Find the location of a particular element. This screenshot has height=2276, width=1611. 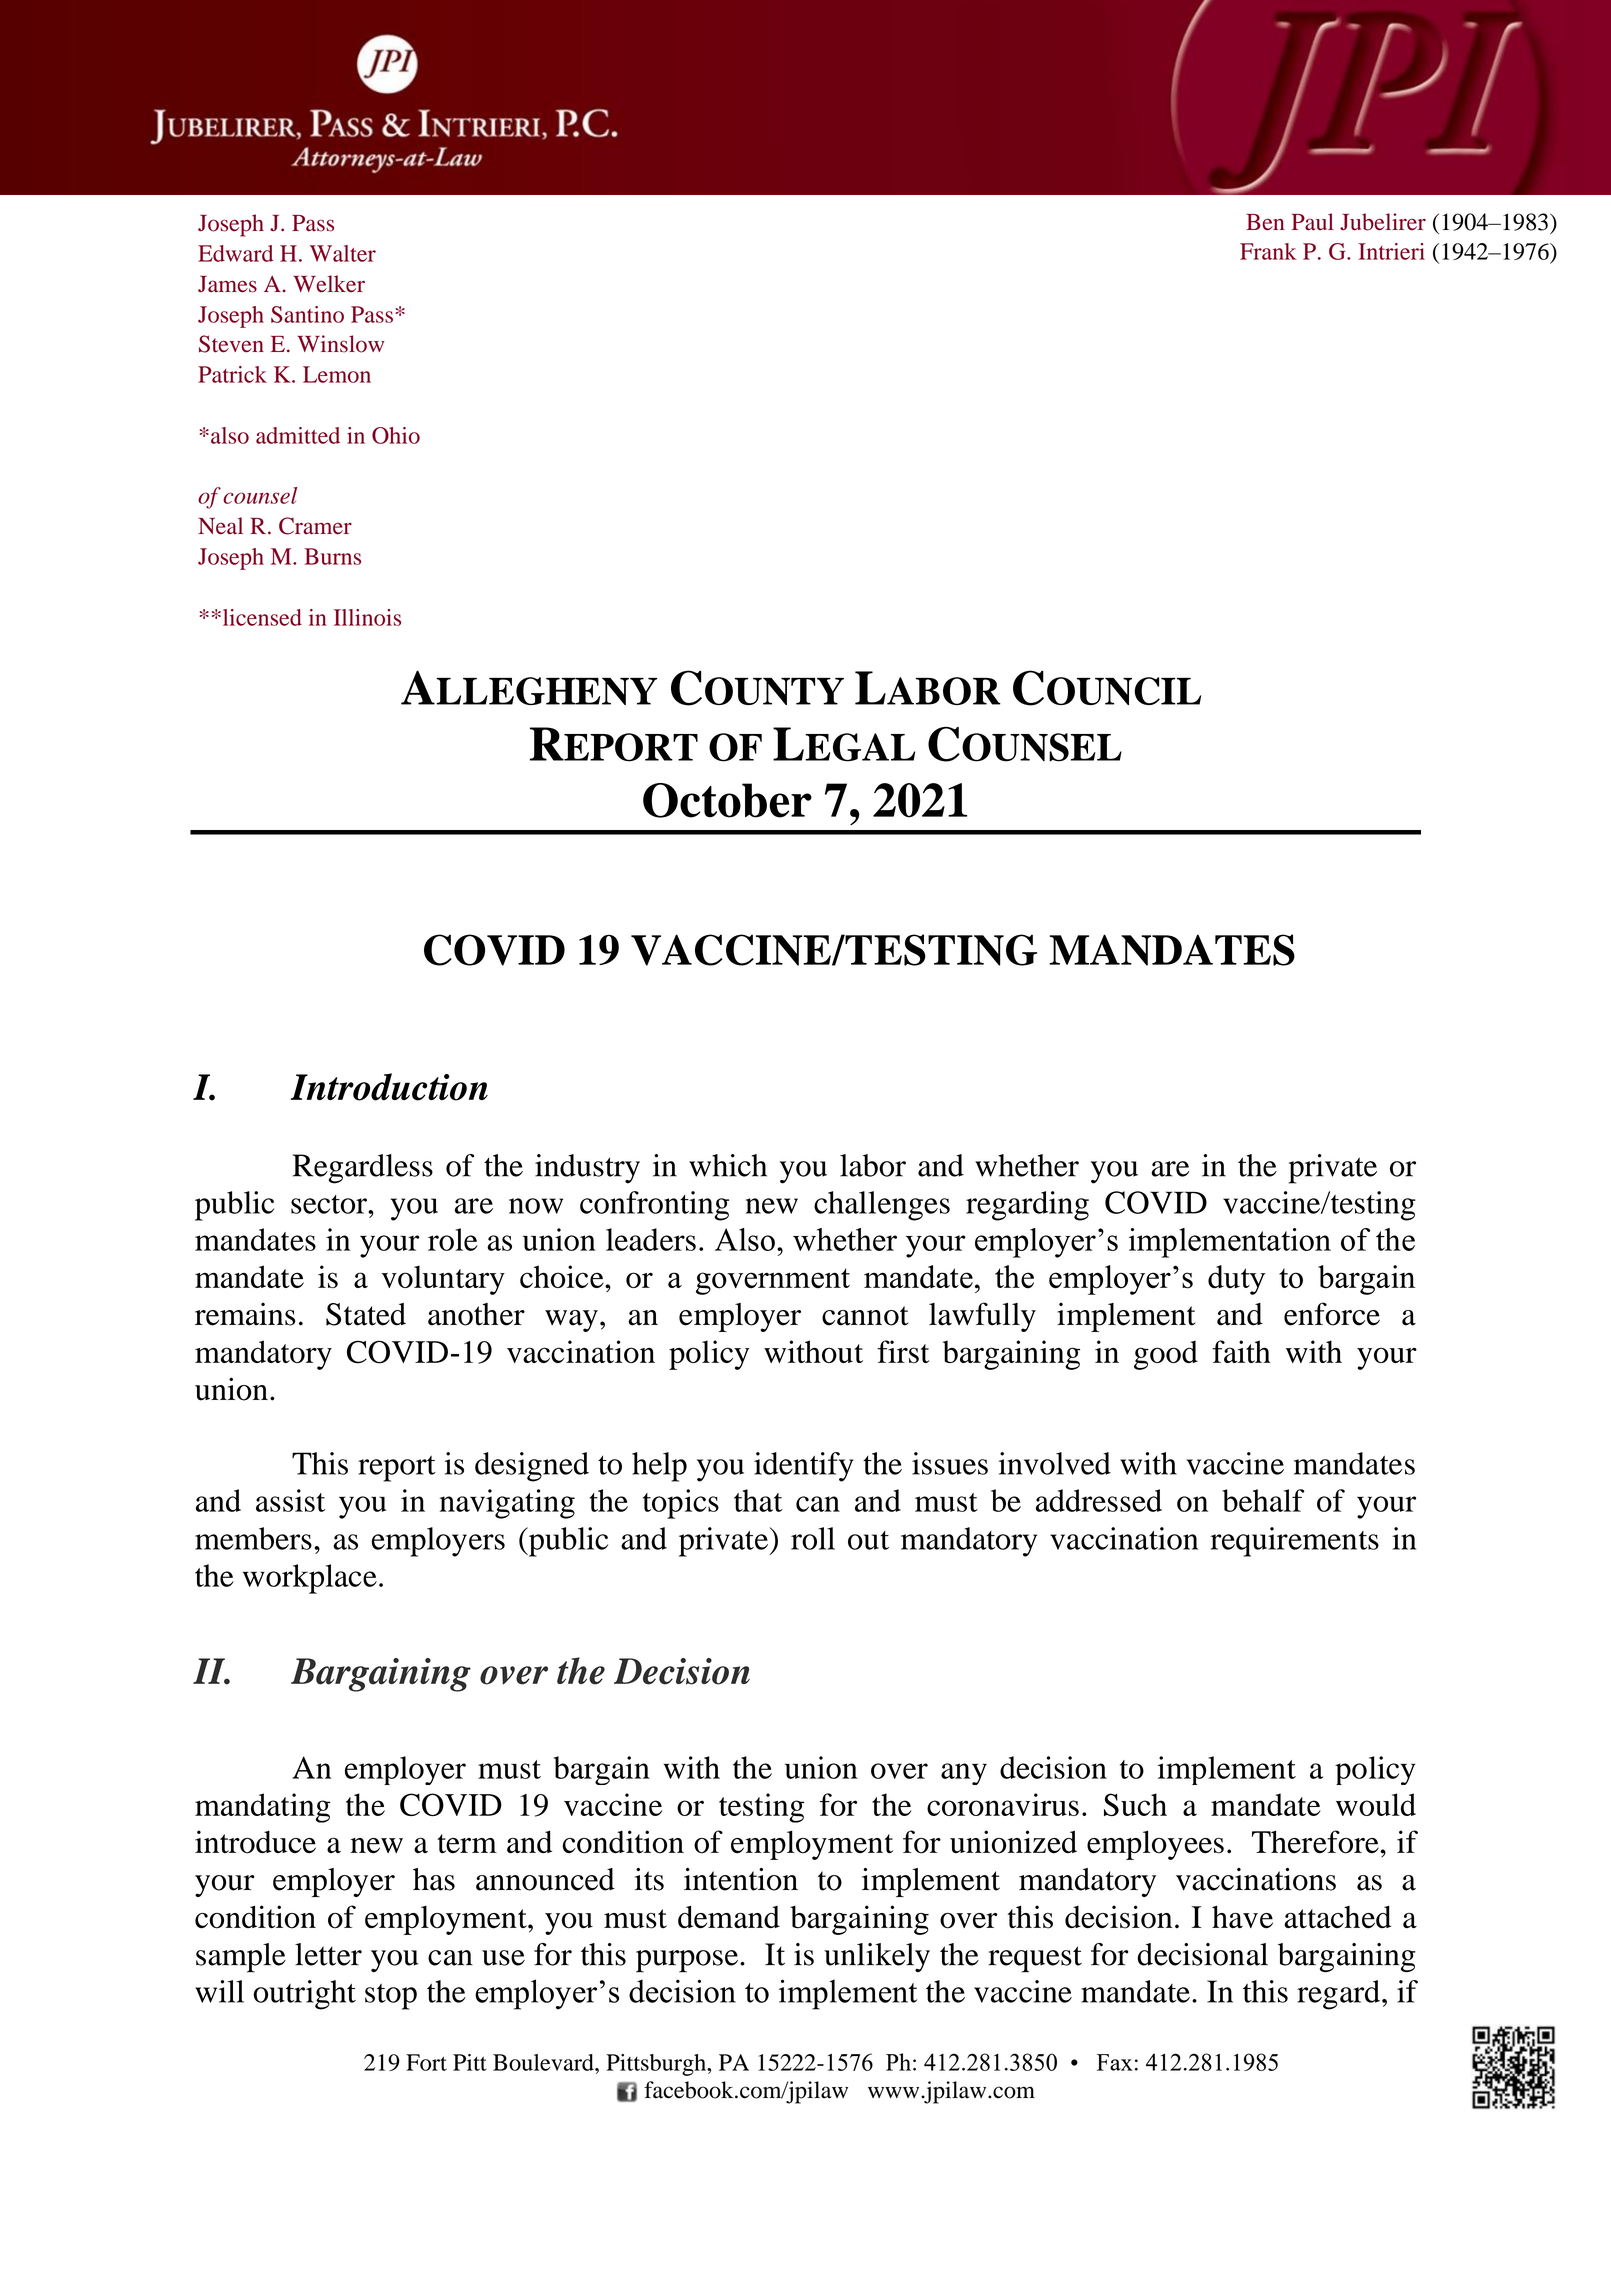

duty is located at coordinates (1237, 1280).
